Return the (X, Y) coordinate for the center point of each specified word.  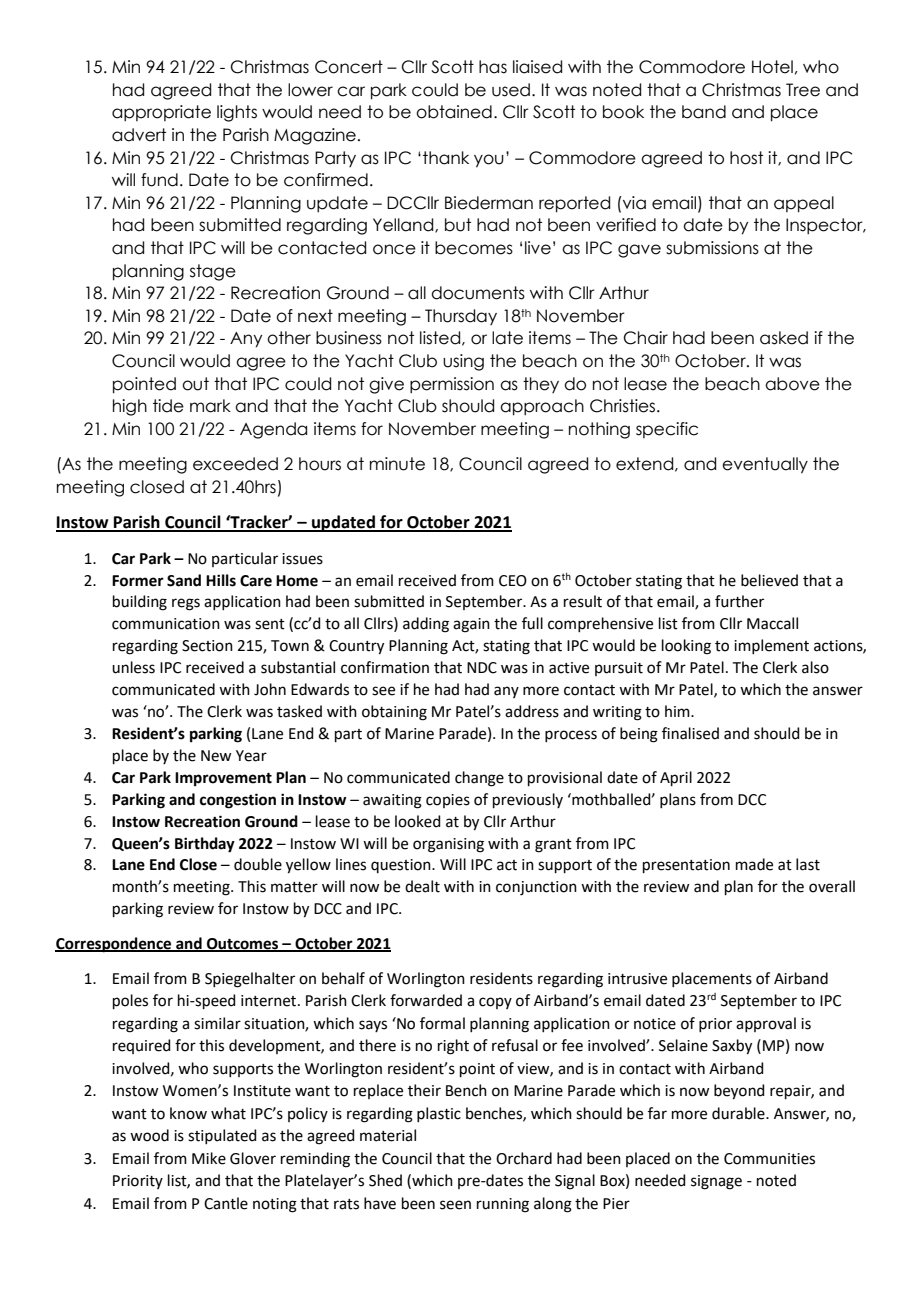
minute (397, 464)
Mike (209, 1158)
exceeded (235, 464)
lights (237, 113)
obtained (454, 112)
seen (455, 1205)
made (754, 864)
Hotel (772, 67)
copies (448, 801)
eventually (765, 465)
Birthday (205, 845)
